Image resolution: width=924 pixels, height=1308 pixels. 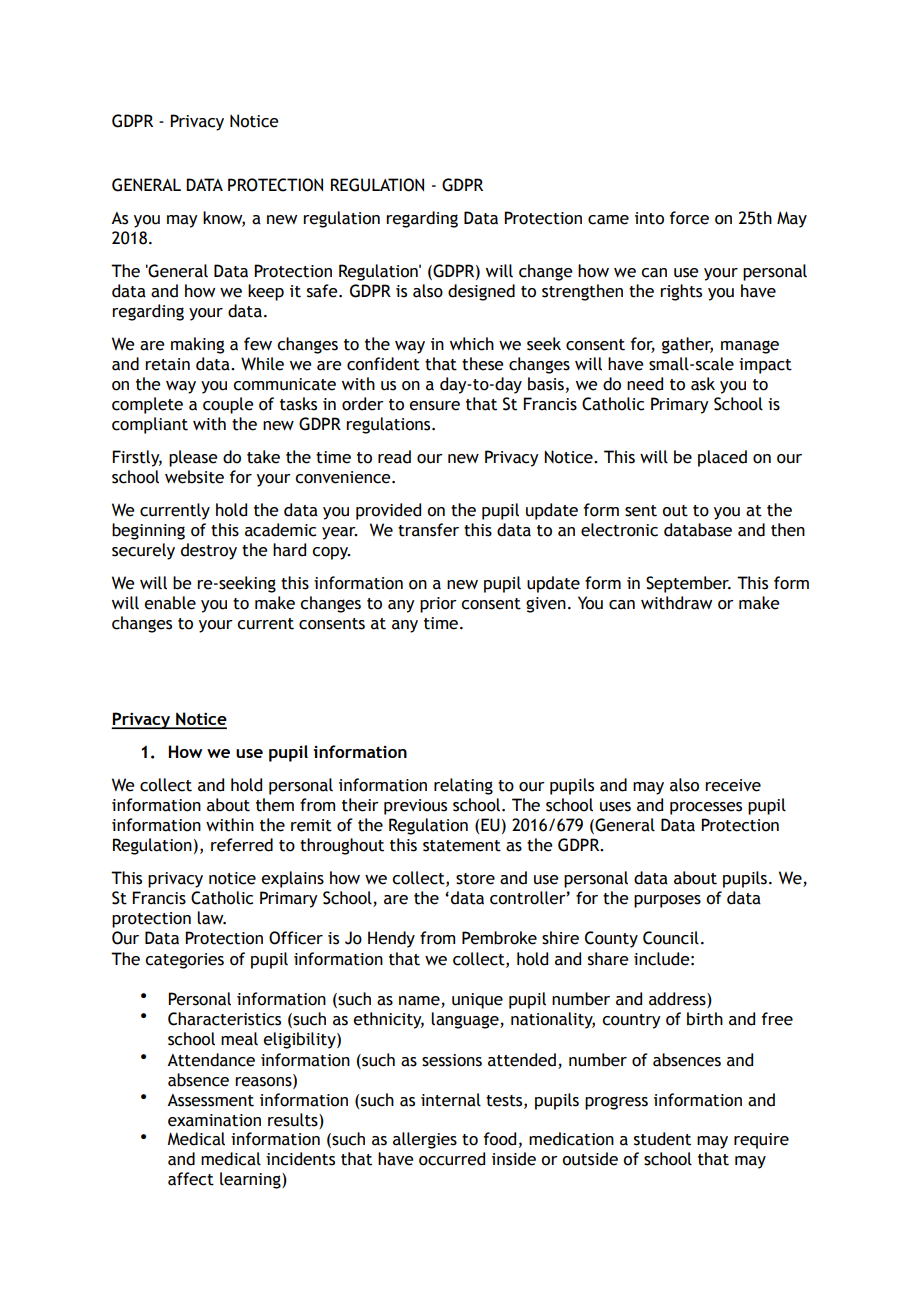 What do you see at coordinates (266, 292) in the screenshot?
I see `keep` at bounding box center [266, 292].
